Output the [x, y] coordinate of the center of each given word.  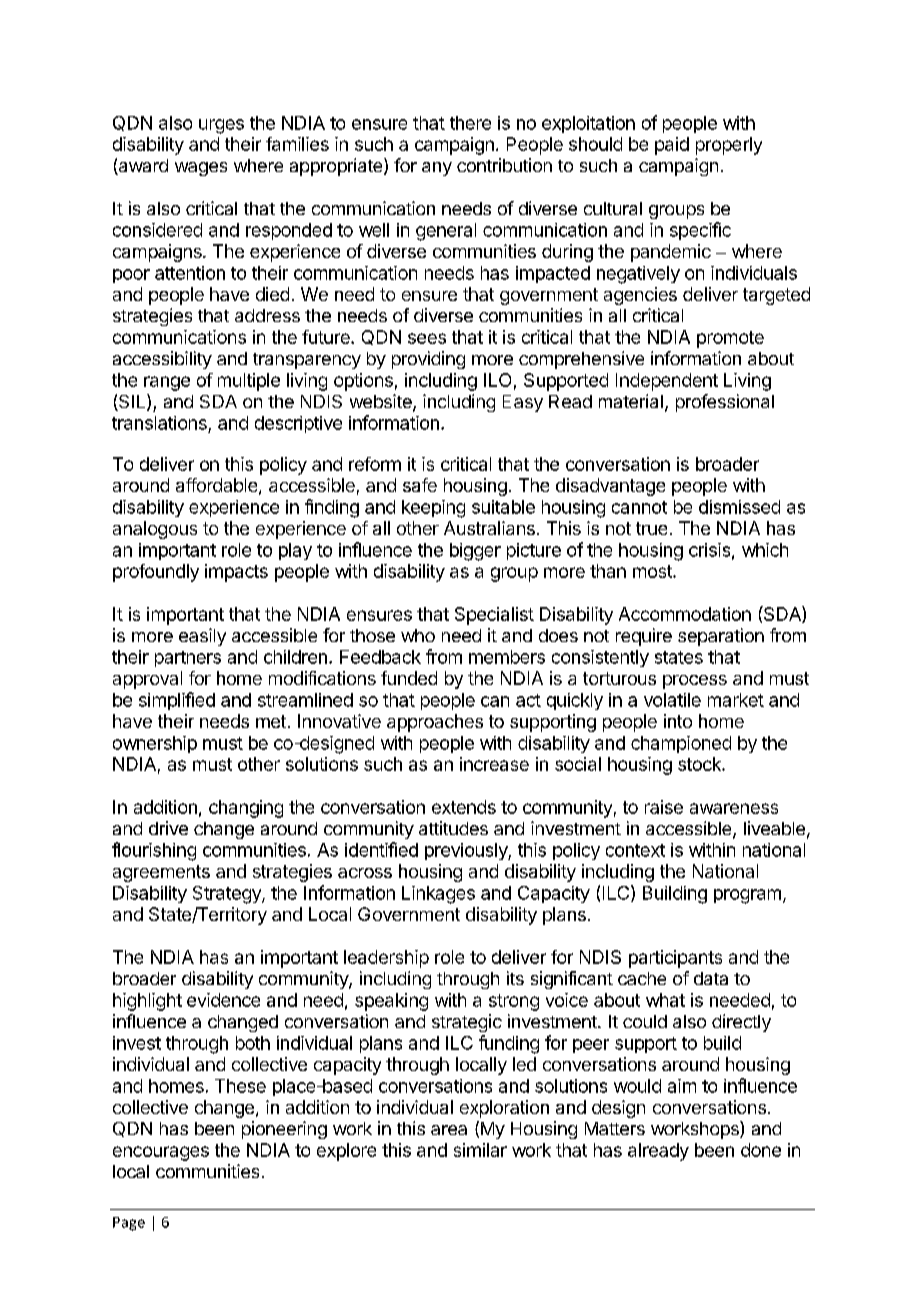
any [437, 169]
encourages [161, 1153]
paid [672, 146]
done [761, 1150]
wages [201, 169]
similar [480, 1150]
